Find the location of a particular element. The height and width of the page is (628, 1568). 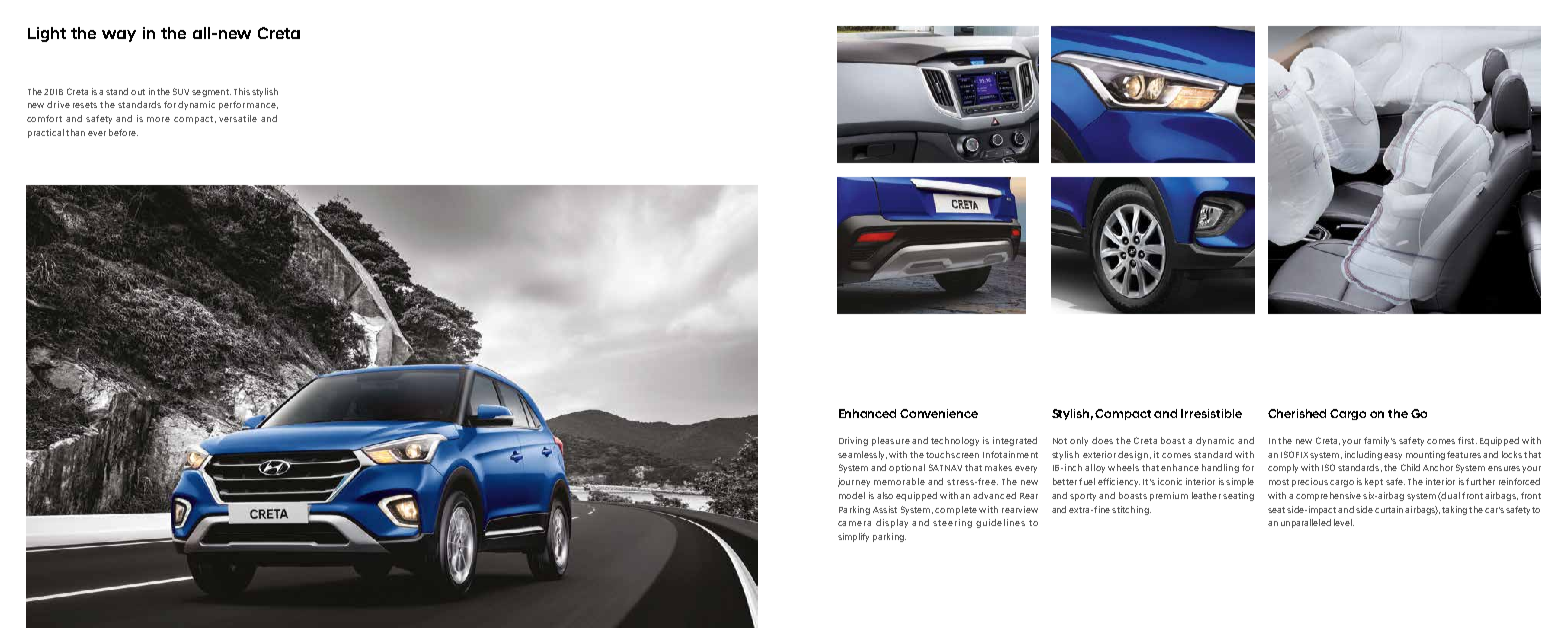

way is located at coordinates (119, 36).
